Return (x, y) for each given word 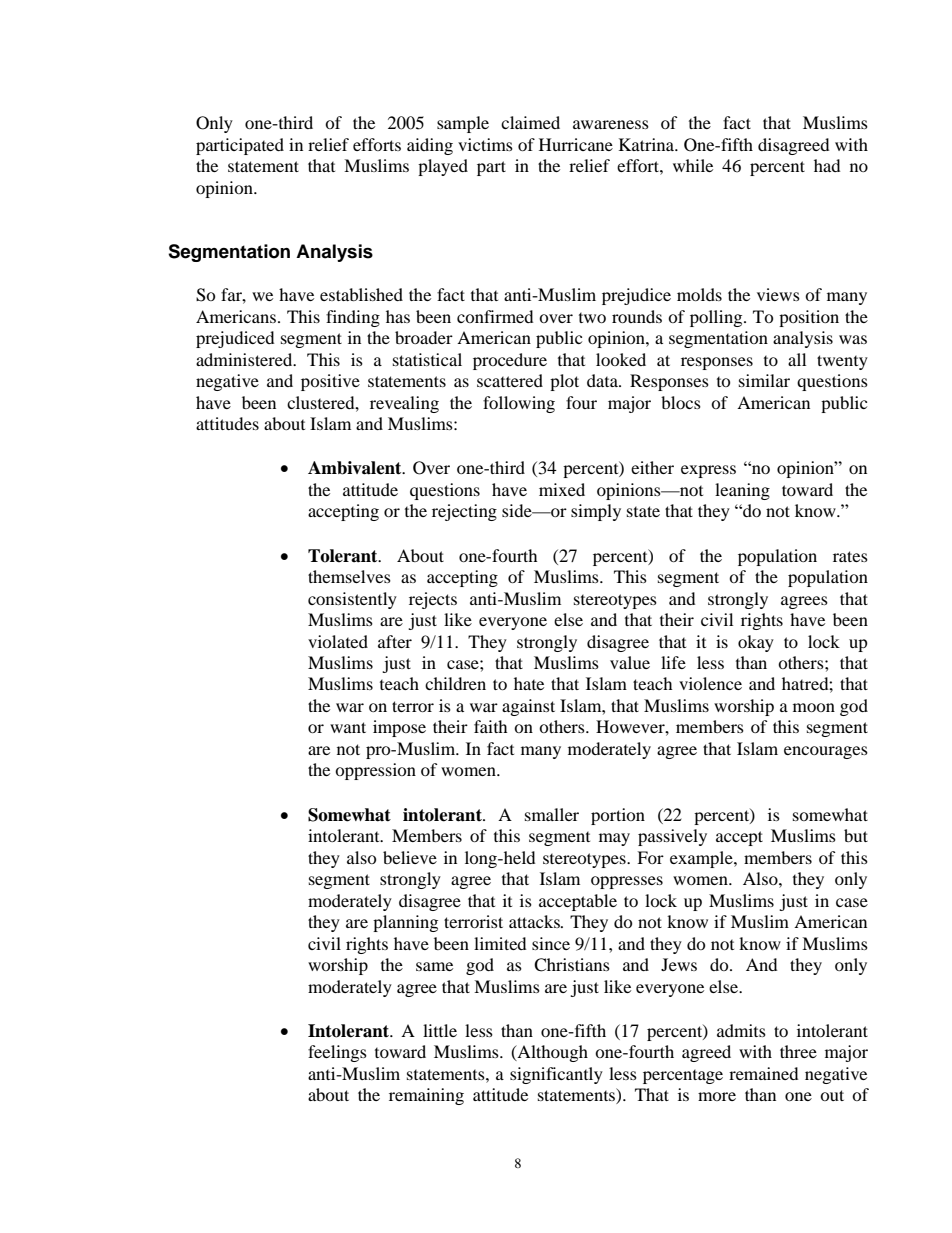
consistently (352, 600)
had (827, 165)
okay (756, 643)
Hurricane (576, 144)
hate (529, 683)
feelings (337, 1053)
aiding (430, 146)
